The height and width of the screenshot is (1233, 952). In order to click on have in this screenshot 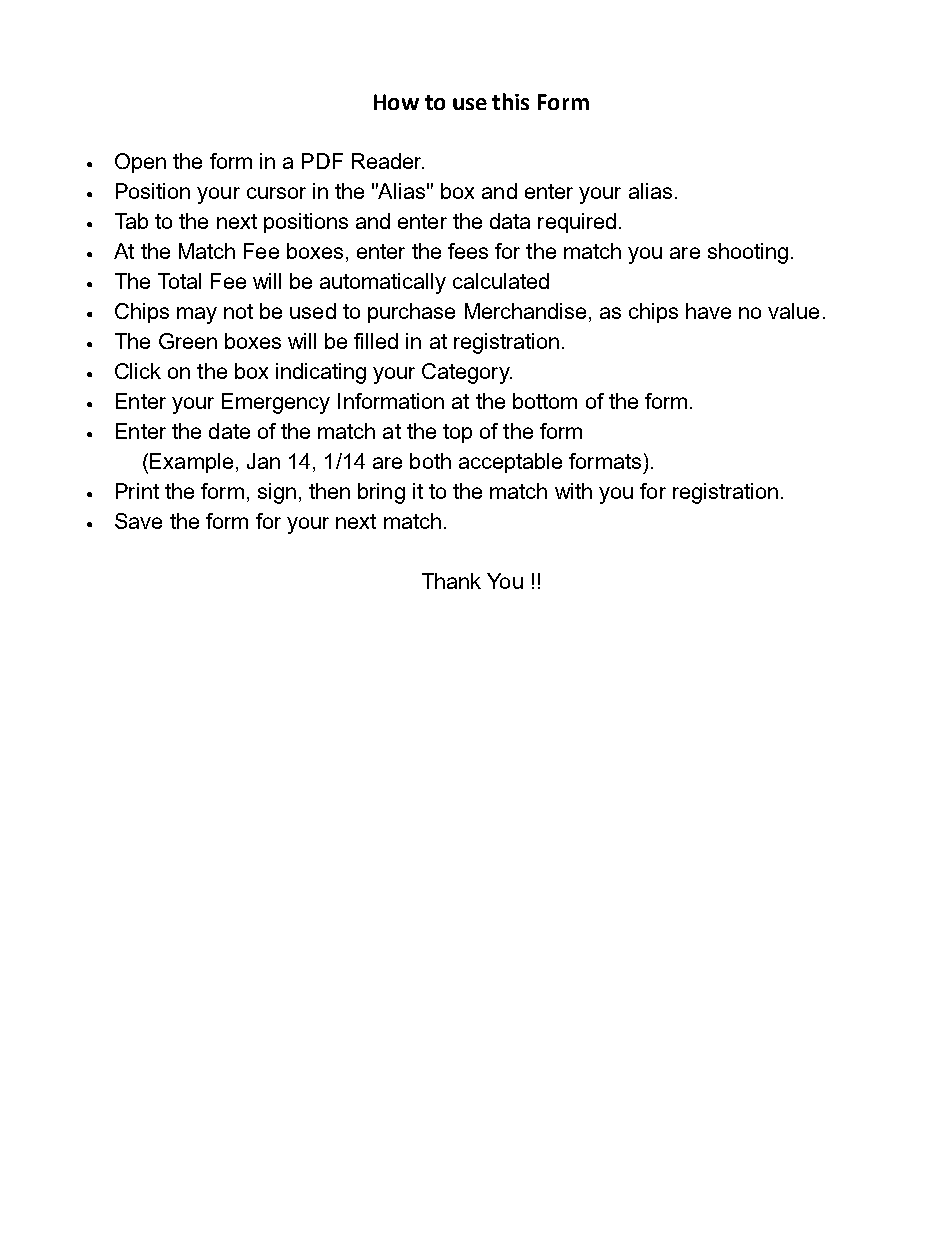, I will do `click(708, 311)`.
